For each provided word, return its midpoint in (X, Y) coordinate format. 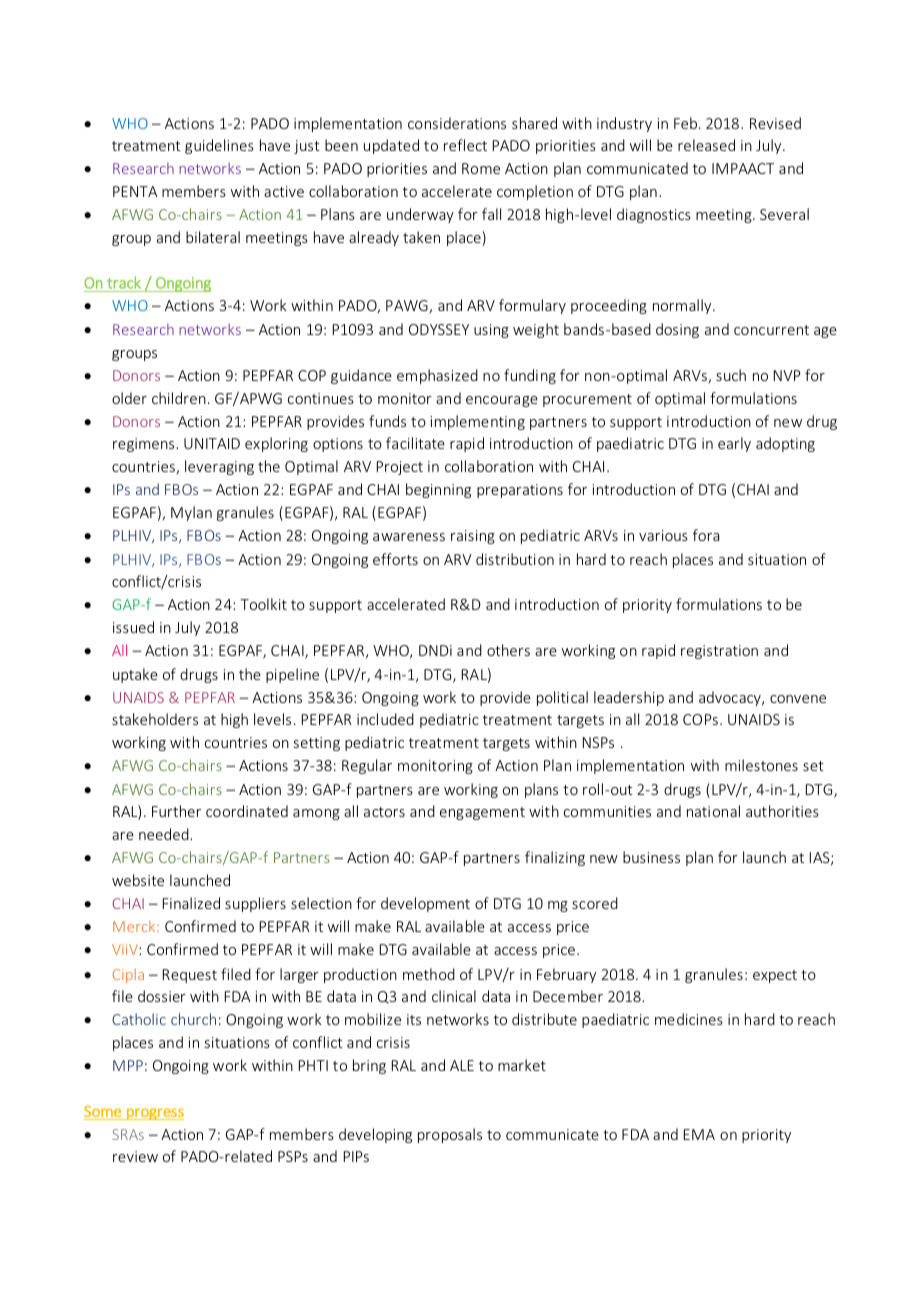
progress (154, 1114)
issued (133, 627)
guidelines (219, 146)
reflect (465, 145)
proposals (450, 1135)
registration (719, 652)
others (508, 650)
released (706, 145)
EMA (699, 1134)
